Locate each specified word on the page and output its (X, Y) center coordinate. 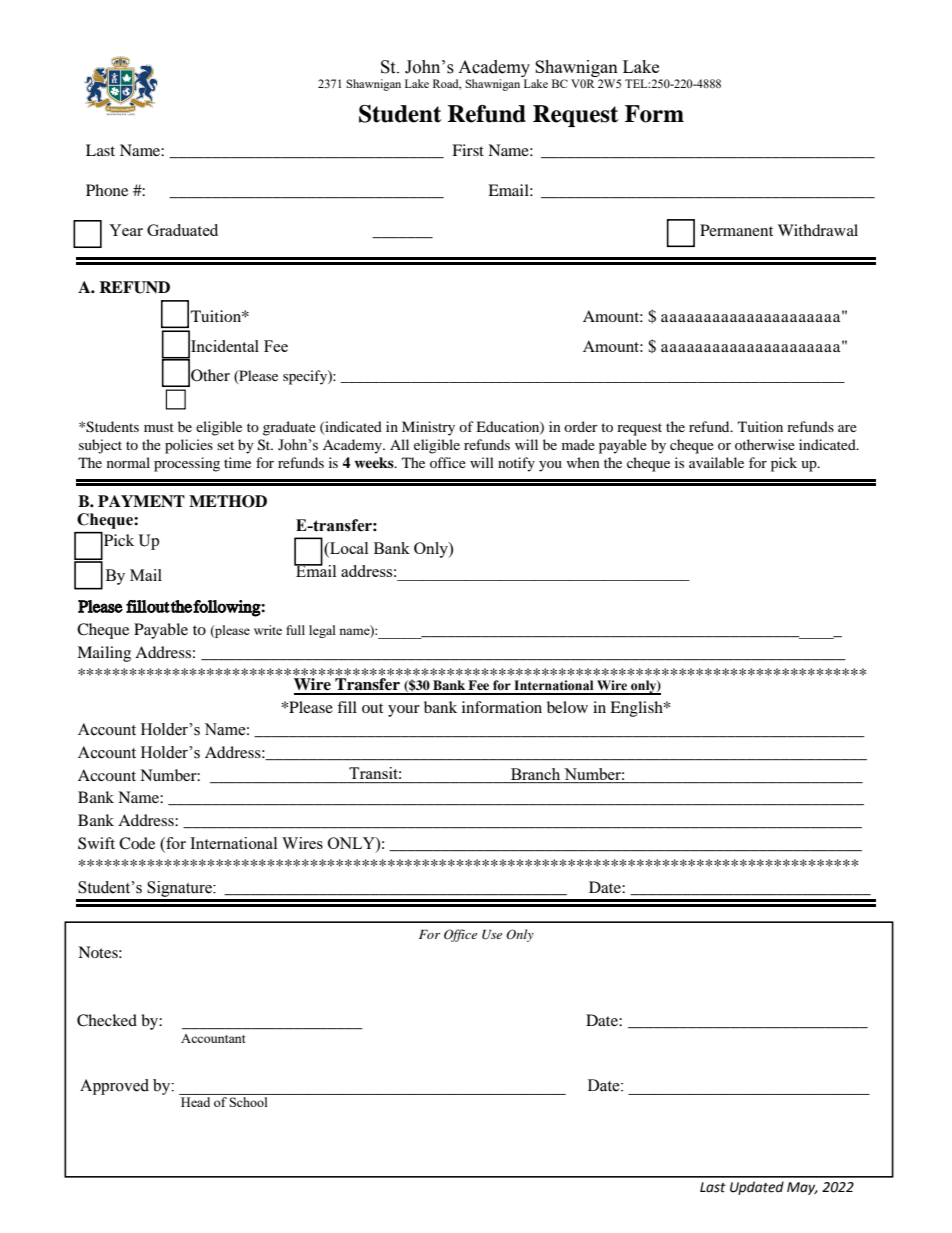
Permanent (736, 230)
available (716, 462)
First (468, 150)
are (847, 428)
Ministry (428, 428)
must (159, 427)
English (637, 709)
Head (195, 1102)
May (802, 1188)
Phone (107, 190)
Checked (107, 1020)
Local (348, 549)
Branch (536, 775)
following (227, 608)
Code (137, 843)
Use (492, 935)
